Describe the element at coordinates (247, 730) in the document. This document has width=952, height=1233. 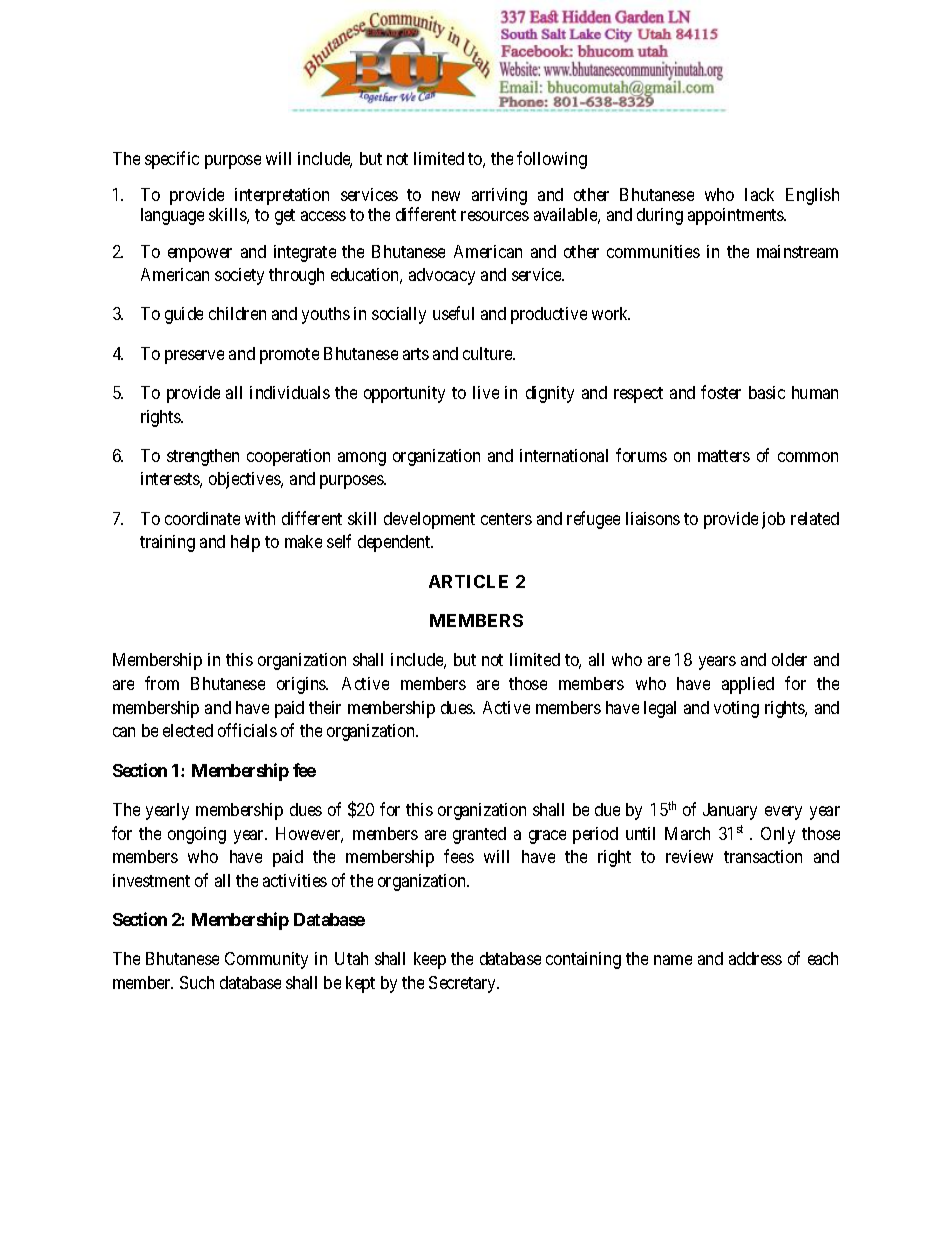
I see `officials` at that location.
